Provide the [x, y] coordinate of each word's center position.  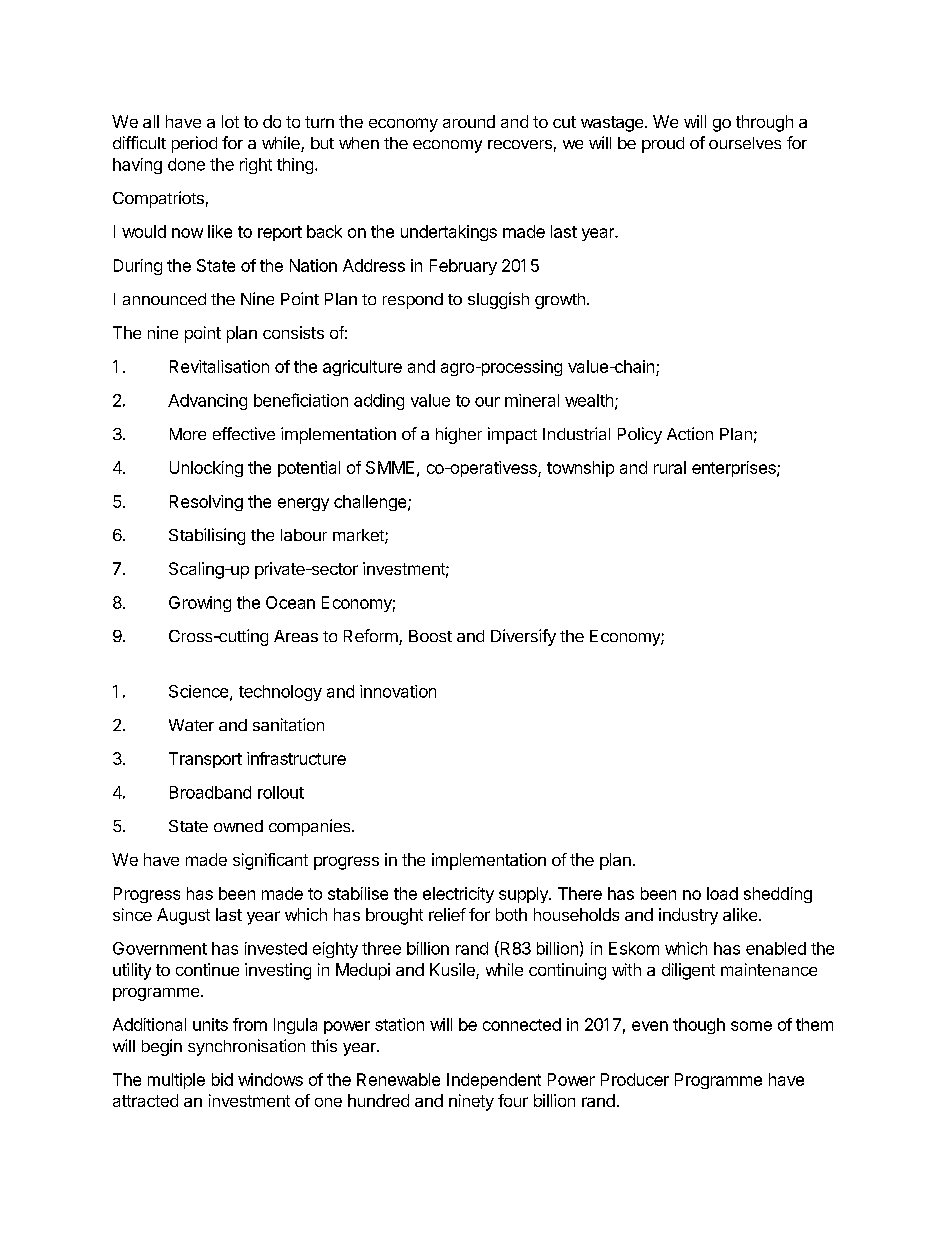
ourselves [745, 143]
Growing [200, 604]
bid [222, 1079]
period [194, 144]
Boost [430, 636]
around [469, 121]
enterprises [735, 469]
